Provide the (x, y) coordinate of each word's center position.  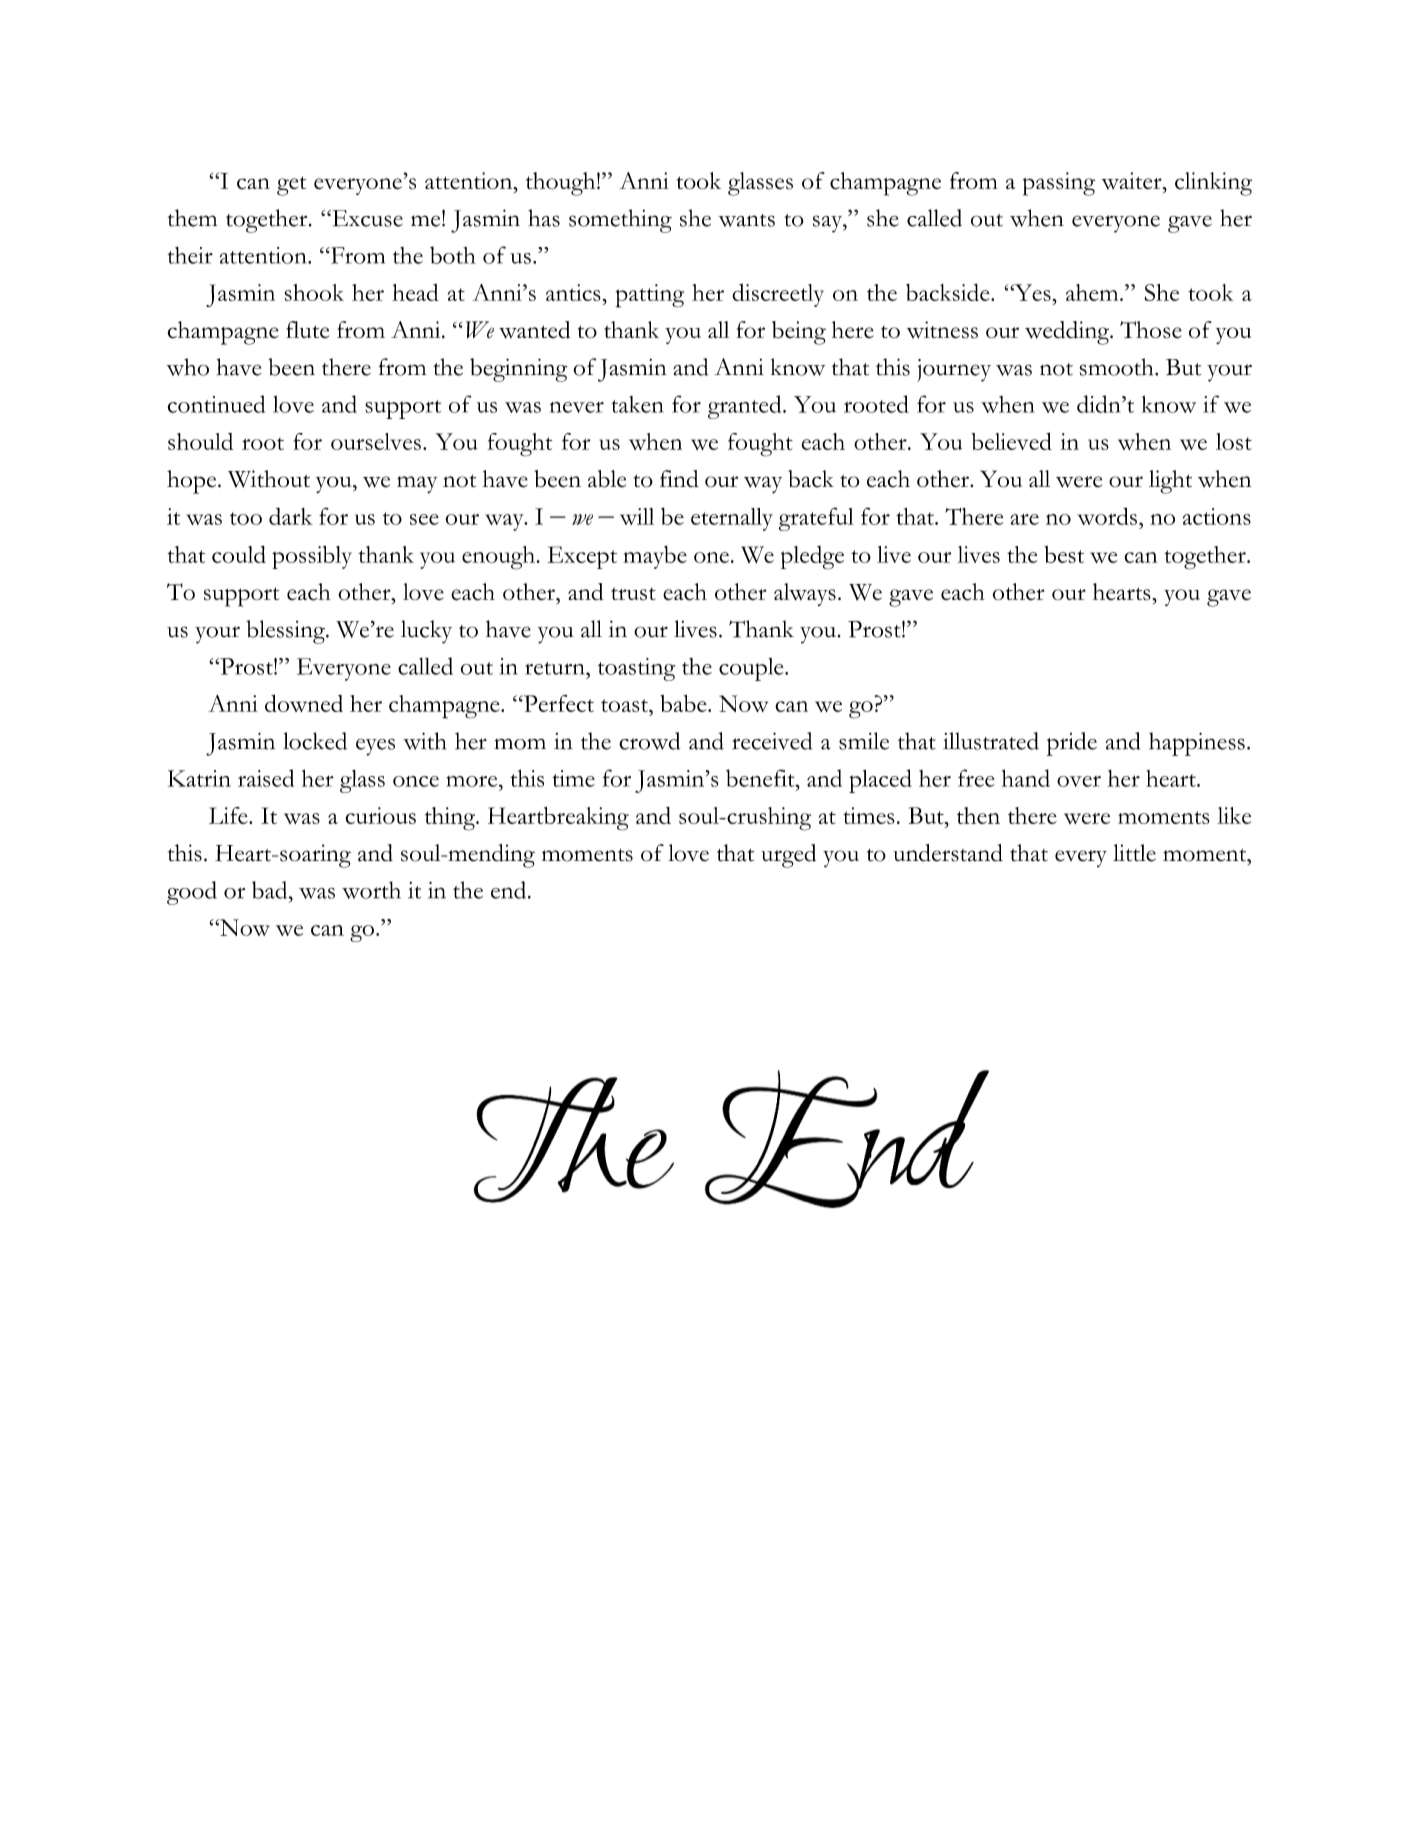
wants (746, 220)
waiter (1132, 181)
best (1064, 554)
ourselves (376, 441)
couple (752, 669)
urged (788, 856)
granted (746, 407)
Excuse (366, 218)
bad (271, 890)
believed (1011, 441)
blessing (286, 632)
